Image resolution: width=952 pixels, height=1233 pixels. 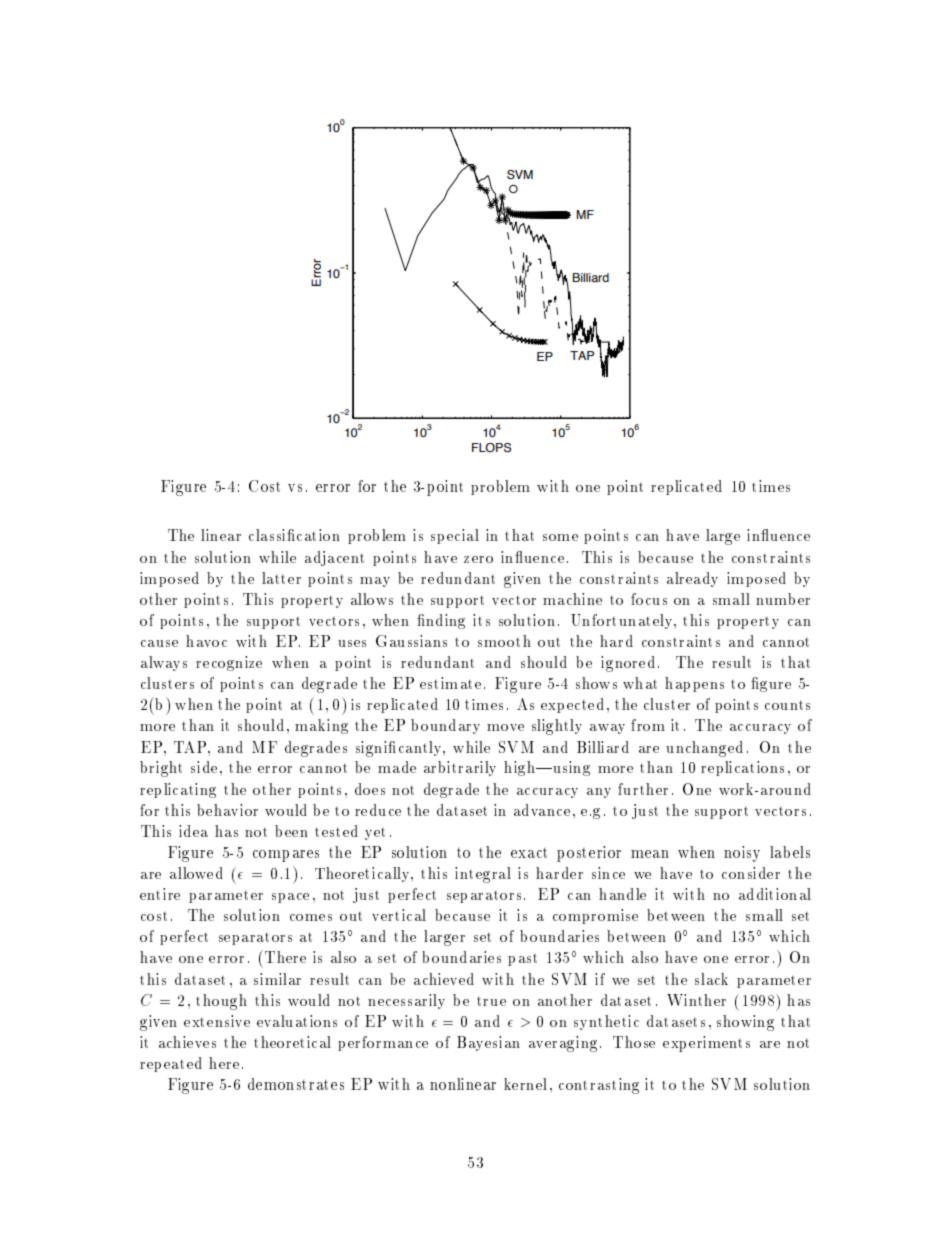 What do you see at coordinates (560, 537) in the image?
I see `some` at bounding box center [560, 537].
